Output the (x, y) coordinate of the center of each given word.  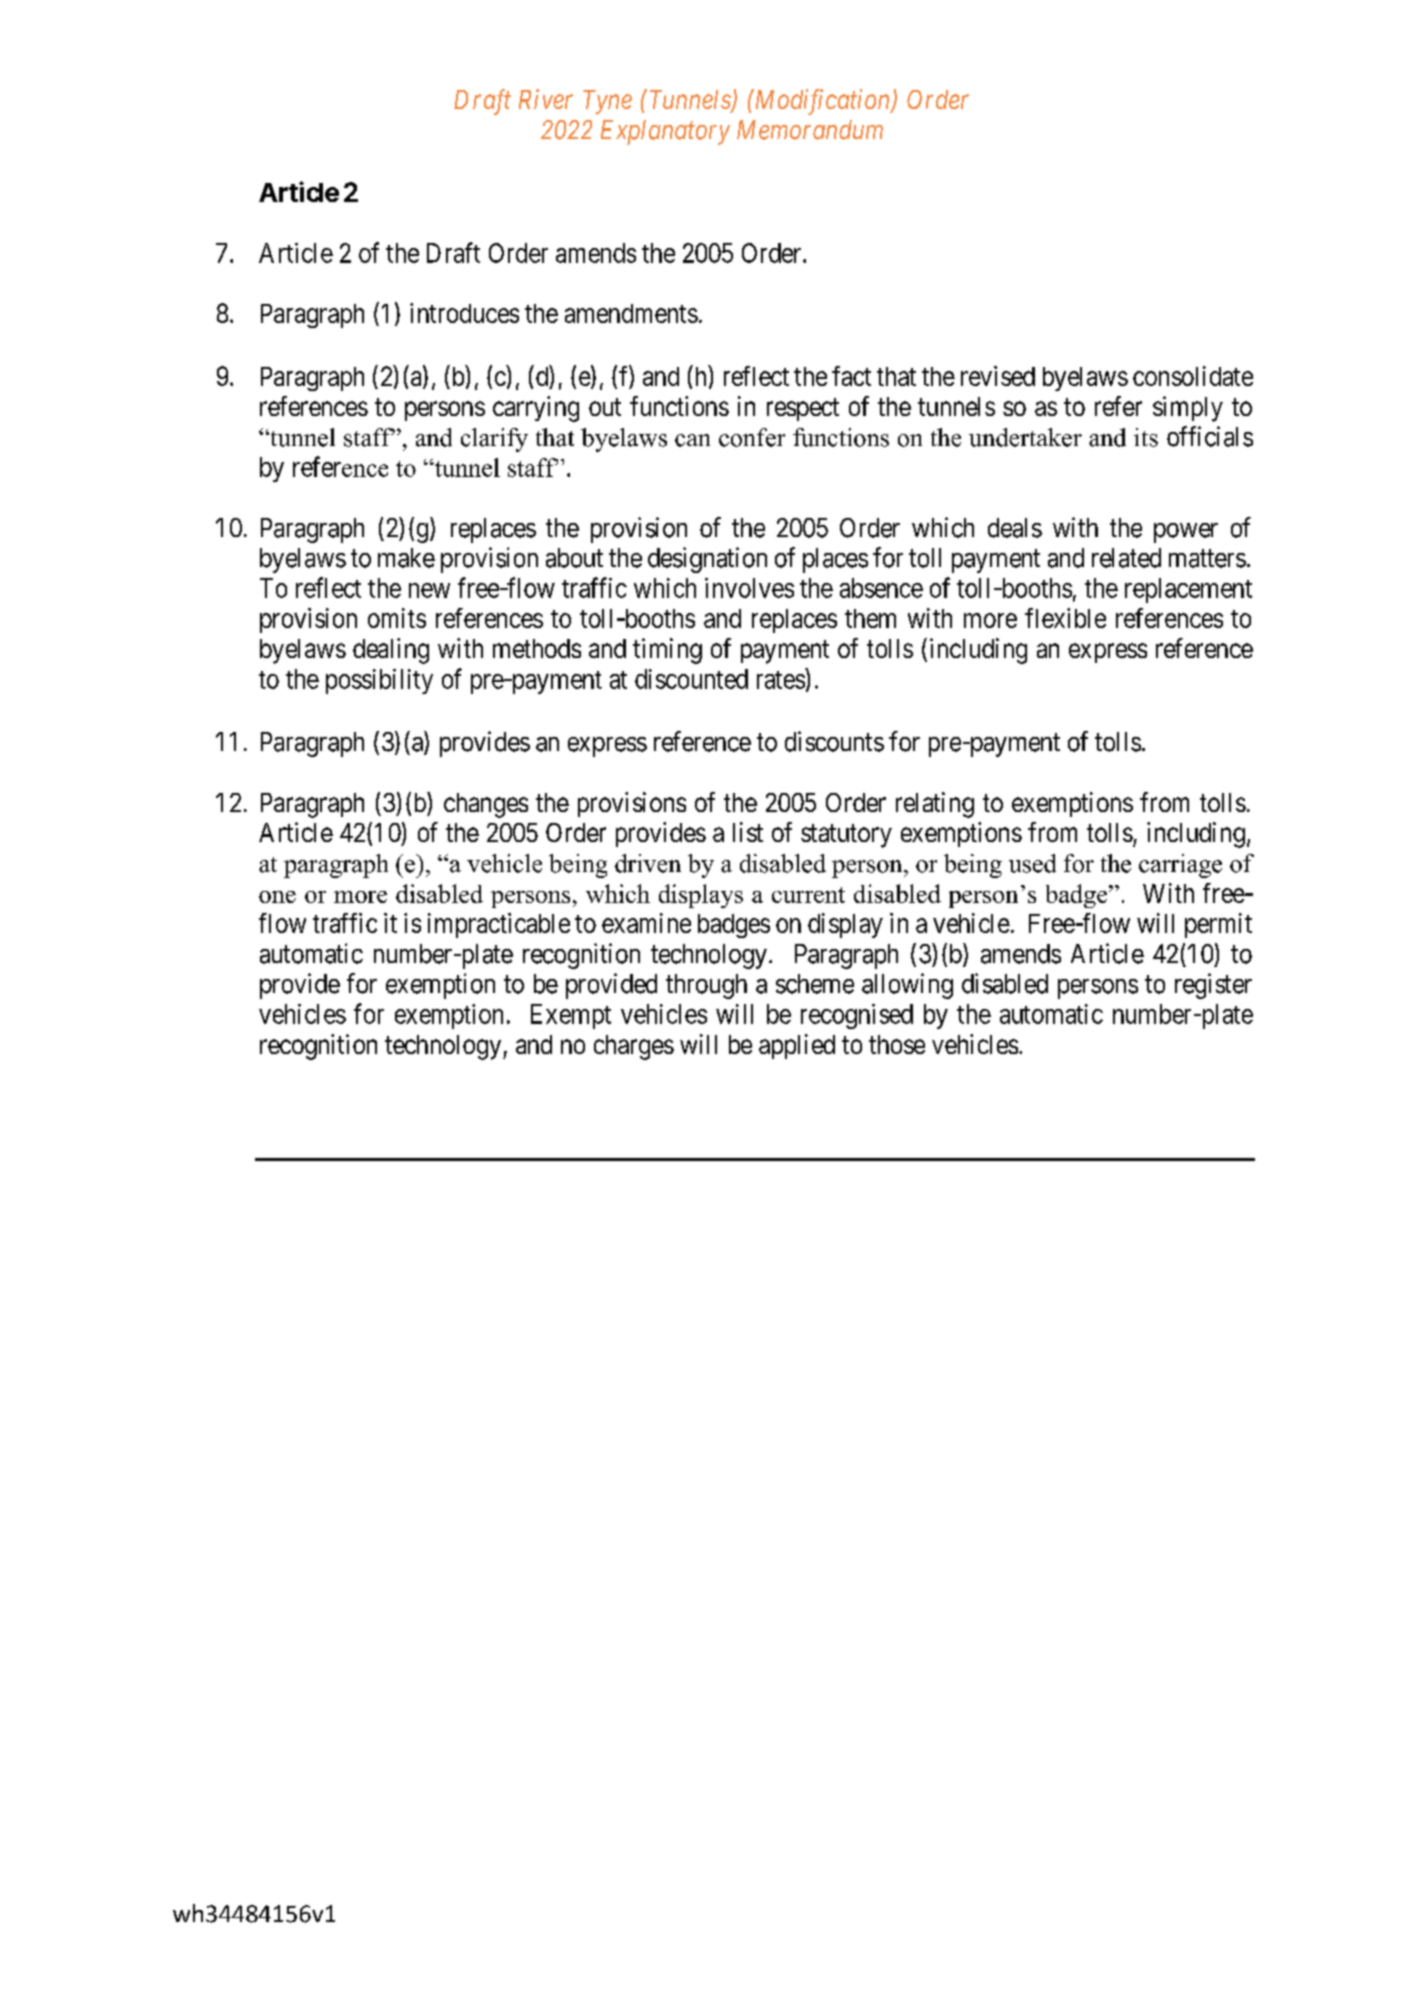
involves (749, 588)
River (546, 99)
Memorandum (810, 130)
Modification (822, 102)
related (1126, 558)
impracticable (499, 925)
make (406, 558)
